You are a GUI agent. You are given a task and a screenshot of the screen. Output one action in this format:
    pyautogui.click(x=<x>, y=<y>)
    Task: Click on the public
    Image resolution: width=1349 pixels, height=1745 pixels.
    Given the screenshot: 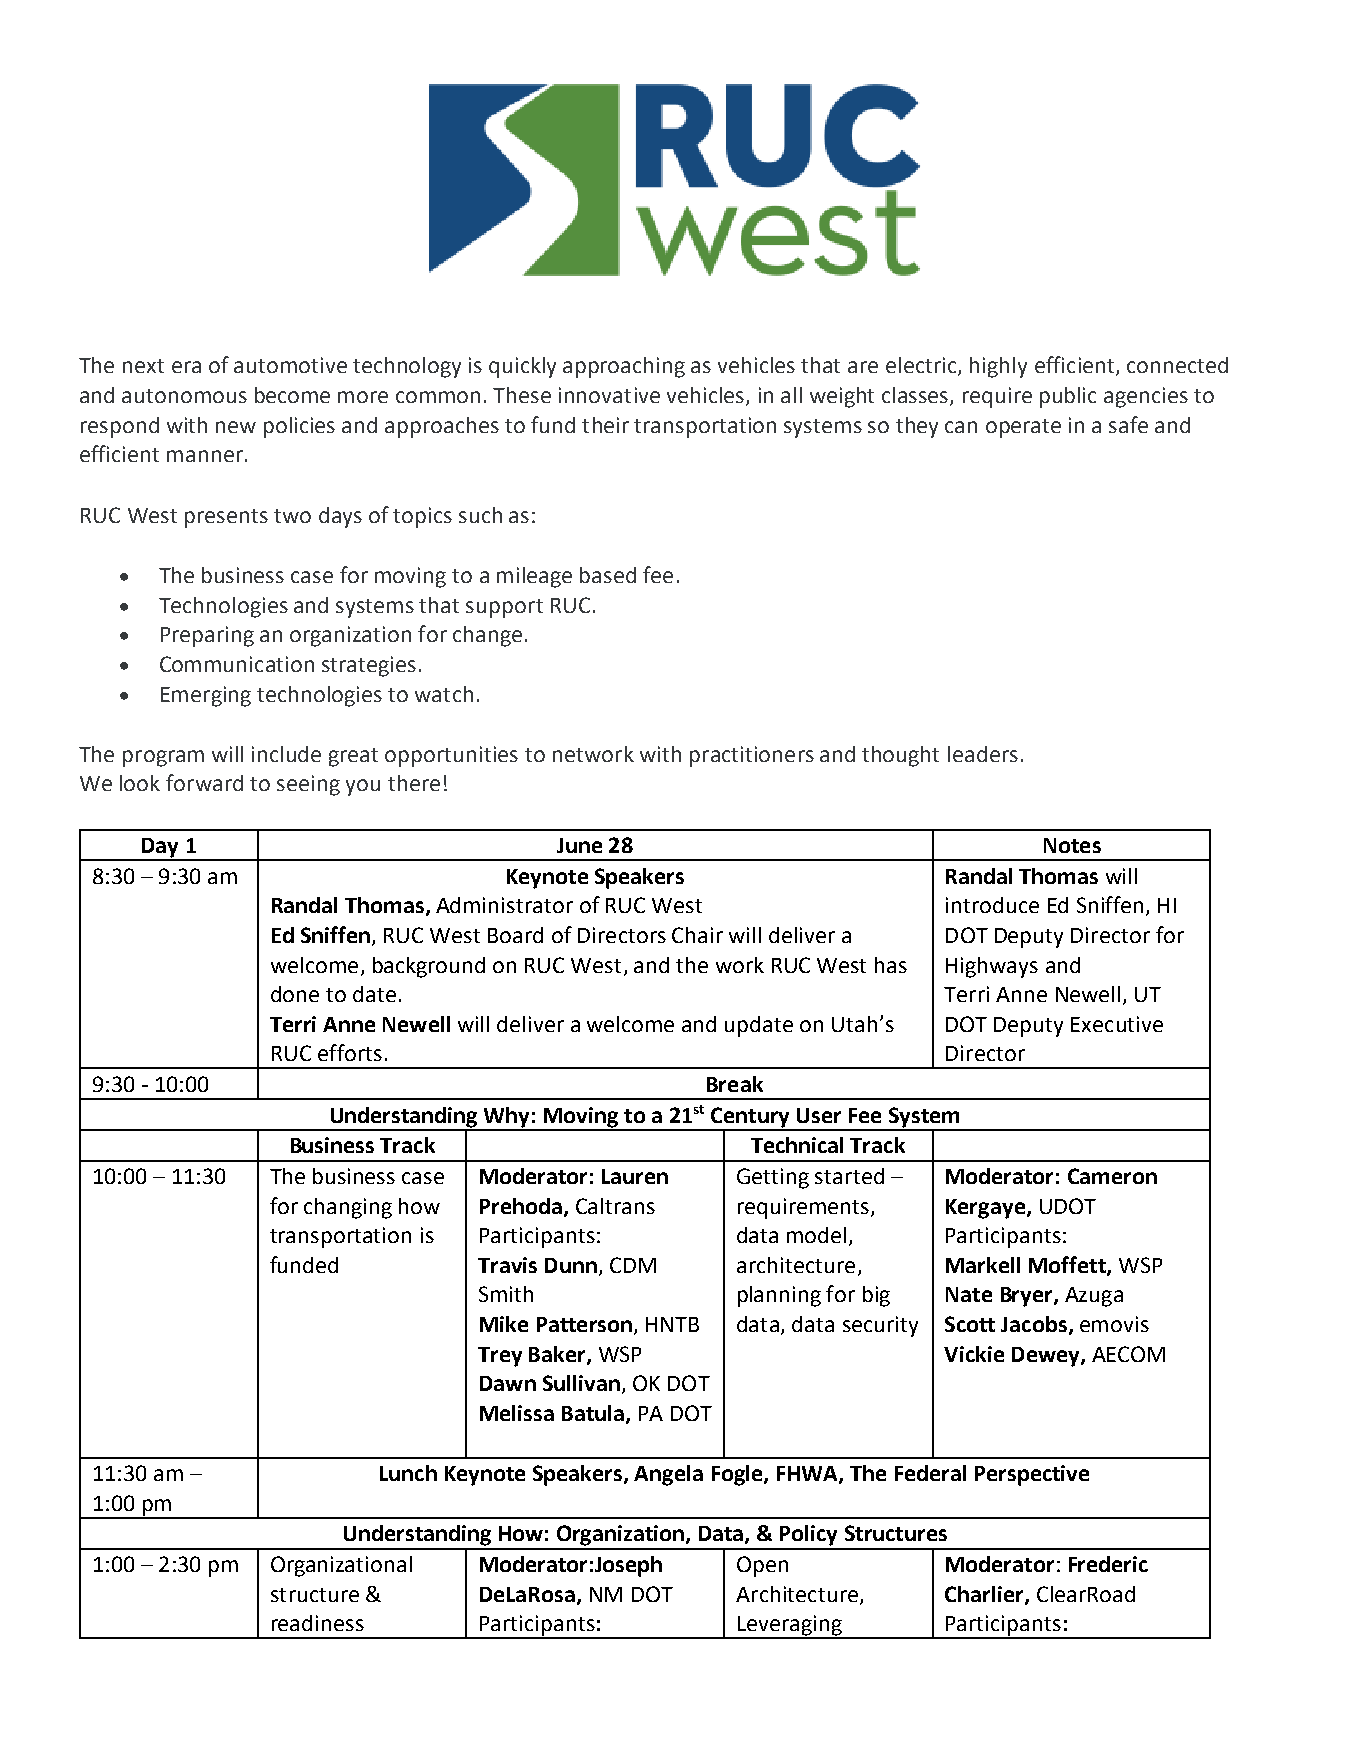 What is the action you would take?
    pyautogui.click(x=1068, y=397)
